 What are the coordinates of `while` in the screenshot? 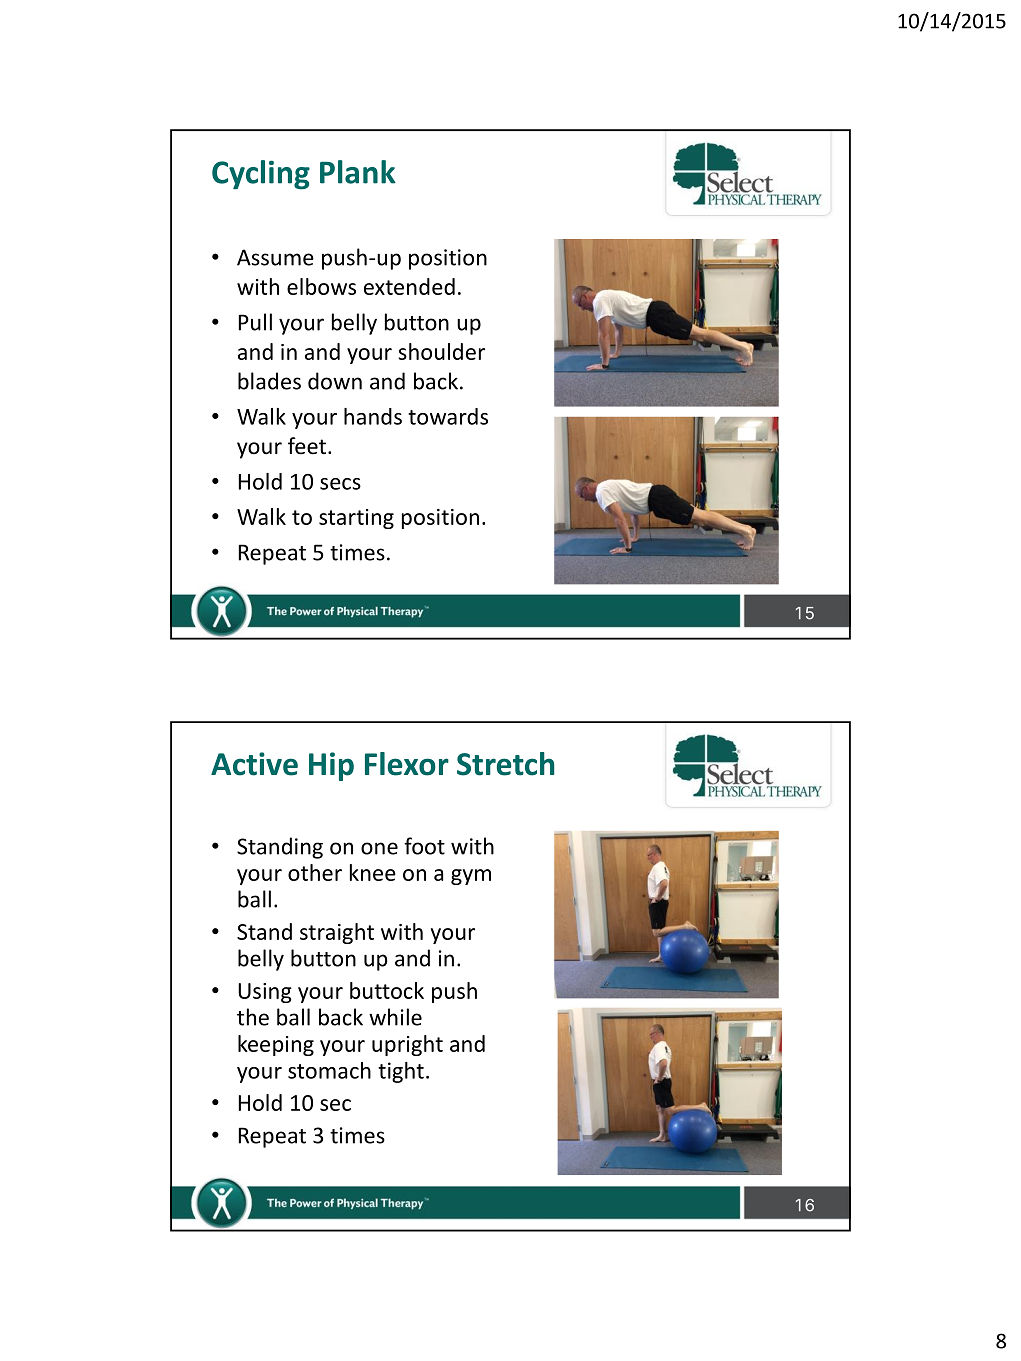 It's located at (395, 1017).
